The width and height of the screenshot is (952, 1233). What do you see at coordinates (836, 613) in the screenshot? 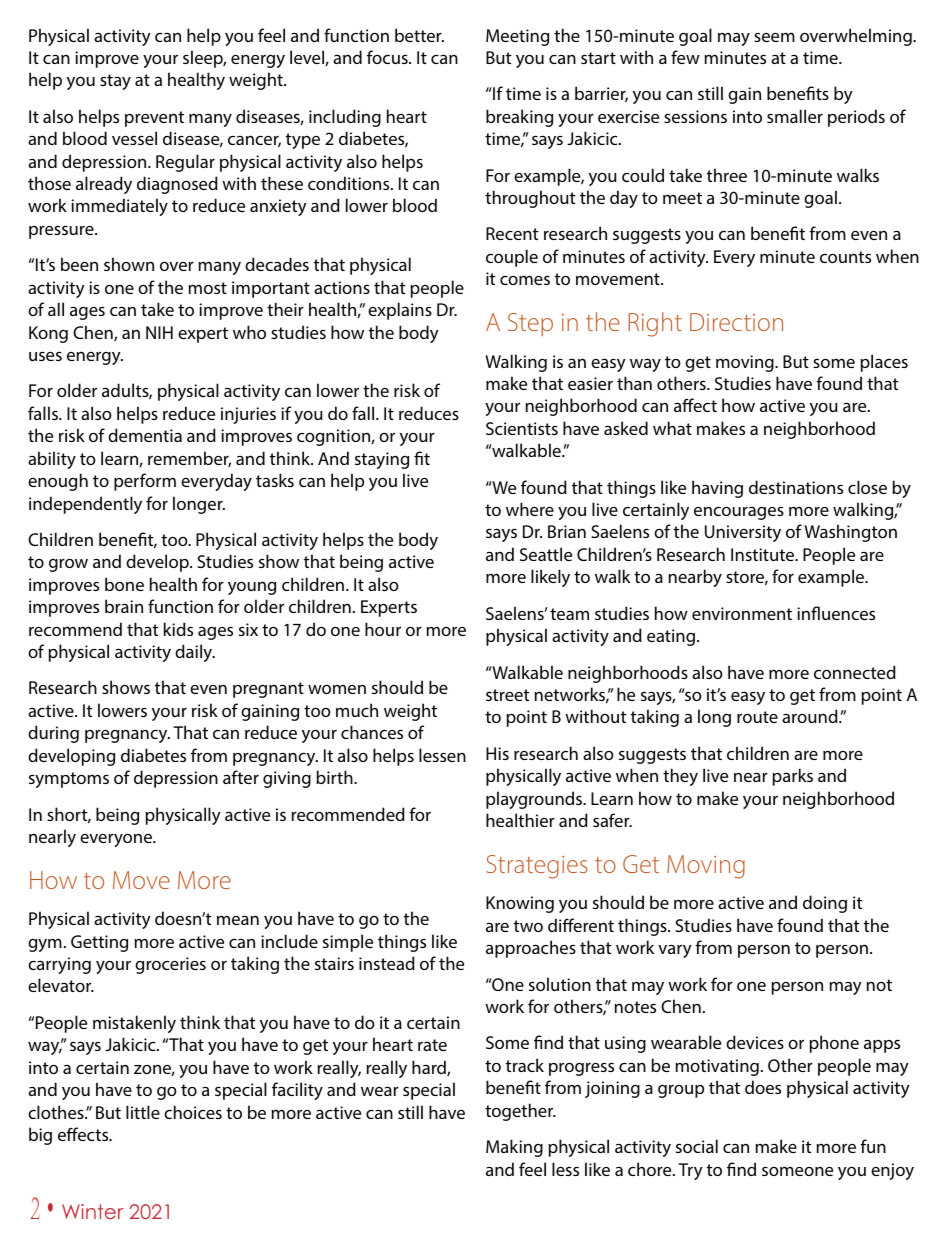
I see `influences` at bounding box center [836, 613].
